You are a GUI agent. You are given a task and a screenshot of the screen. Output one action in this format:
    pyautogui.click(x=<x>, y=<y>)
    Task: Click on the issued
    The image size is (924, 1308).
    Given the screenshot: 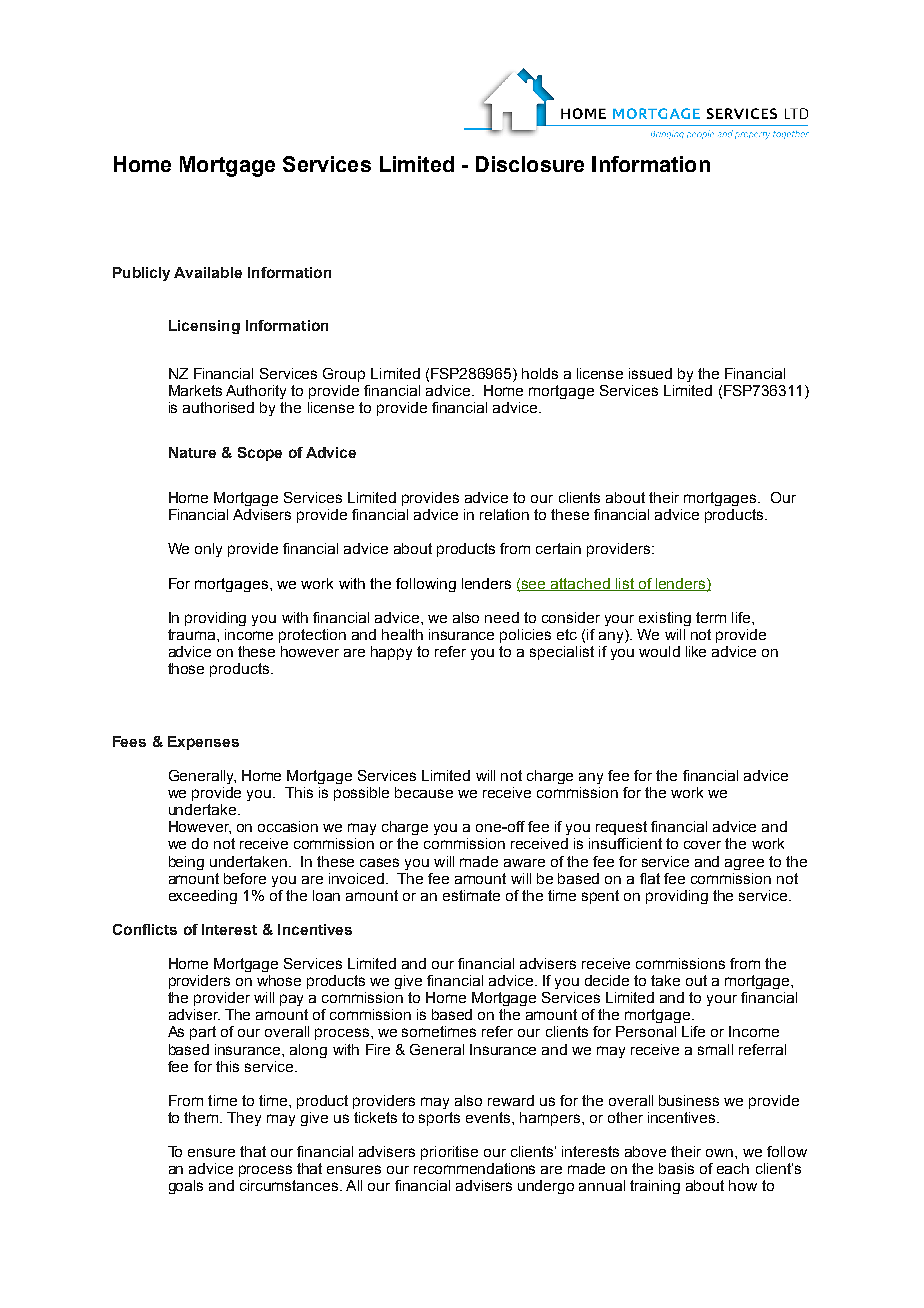 What is the action you would take?
    pyautogui.click(x=650, y=373)
